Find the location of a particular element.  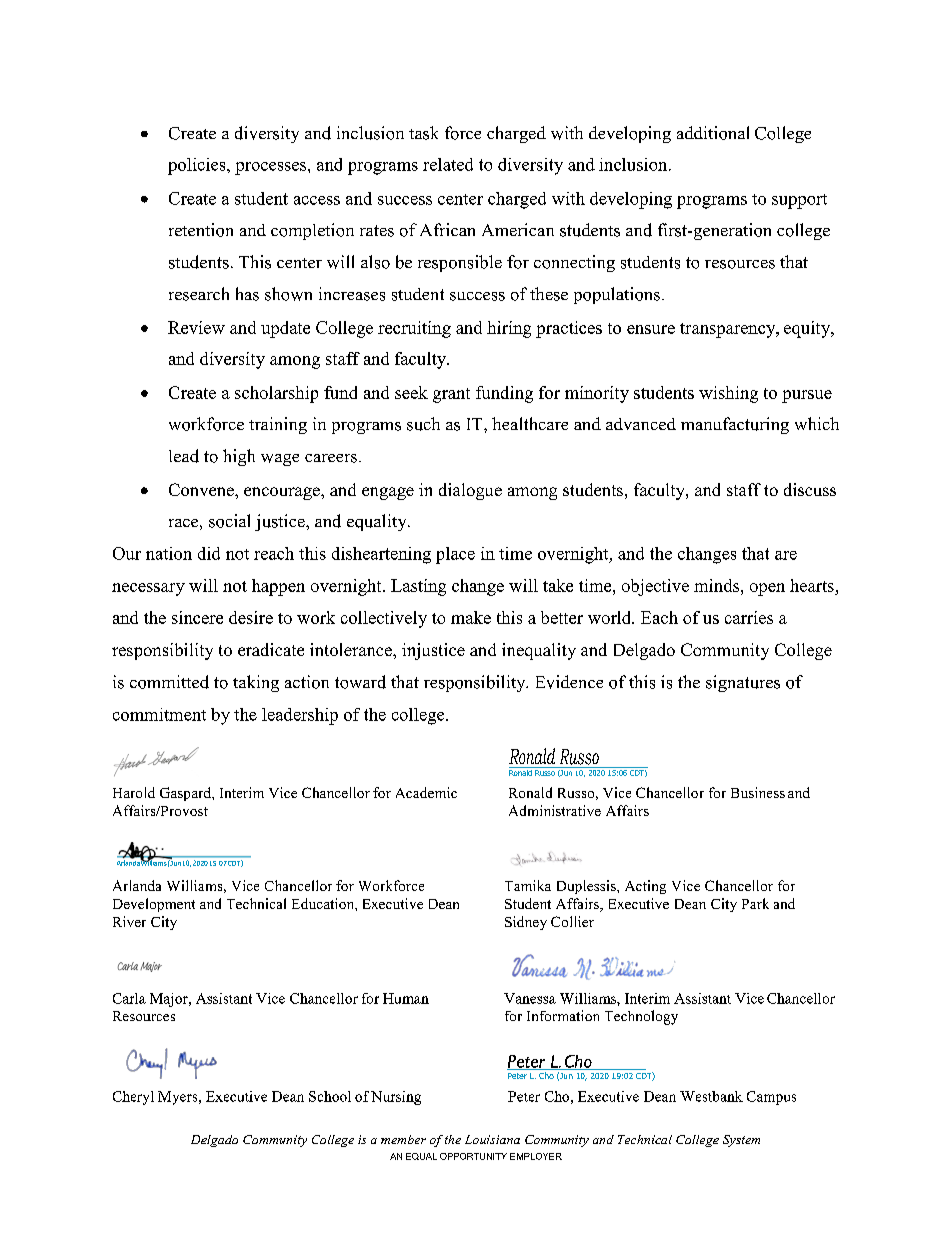

policies is located at coordinates (198, 166).
